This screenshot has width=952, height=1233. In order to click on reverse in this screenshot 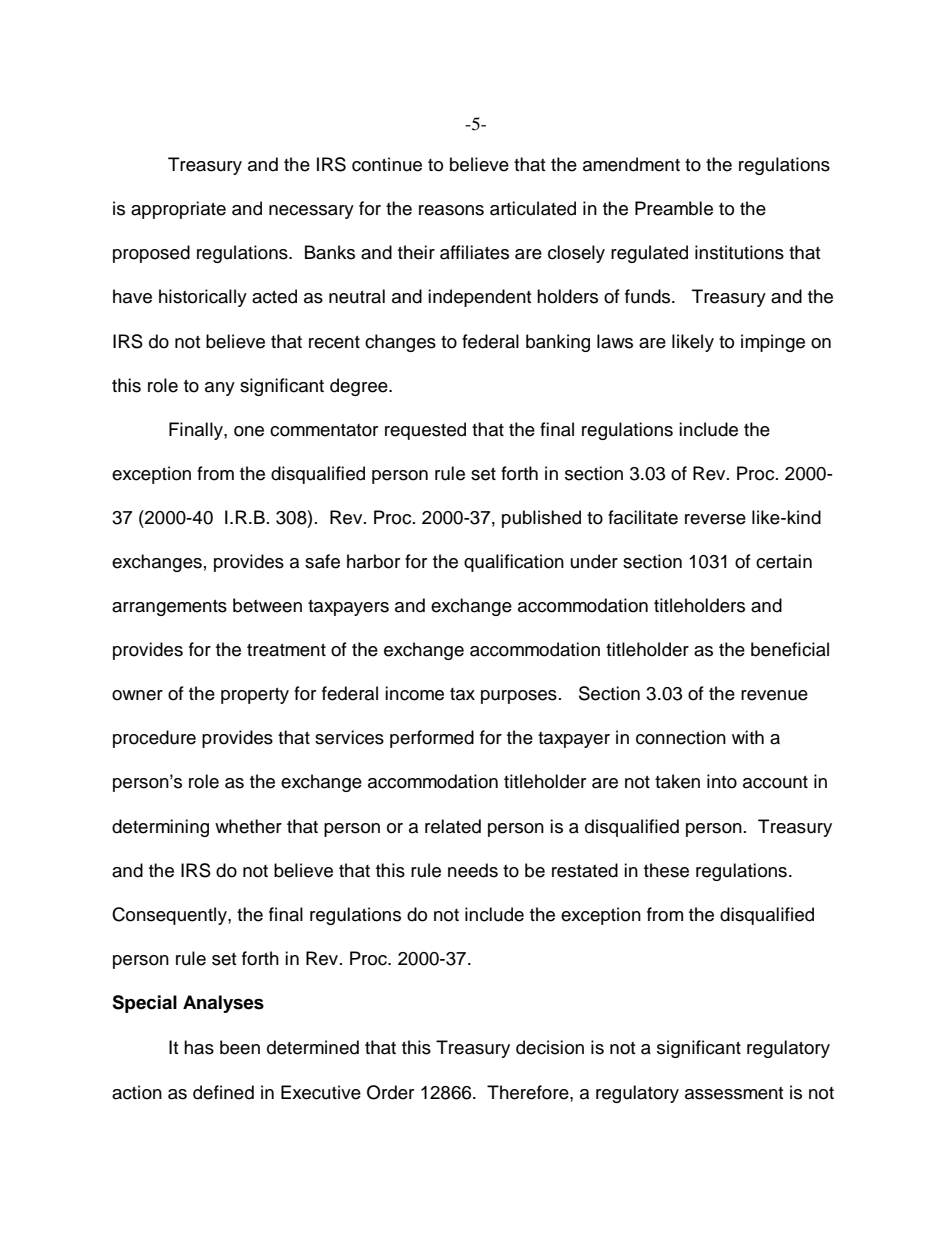, I will do `click(715, 519)`.
